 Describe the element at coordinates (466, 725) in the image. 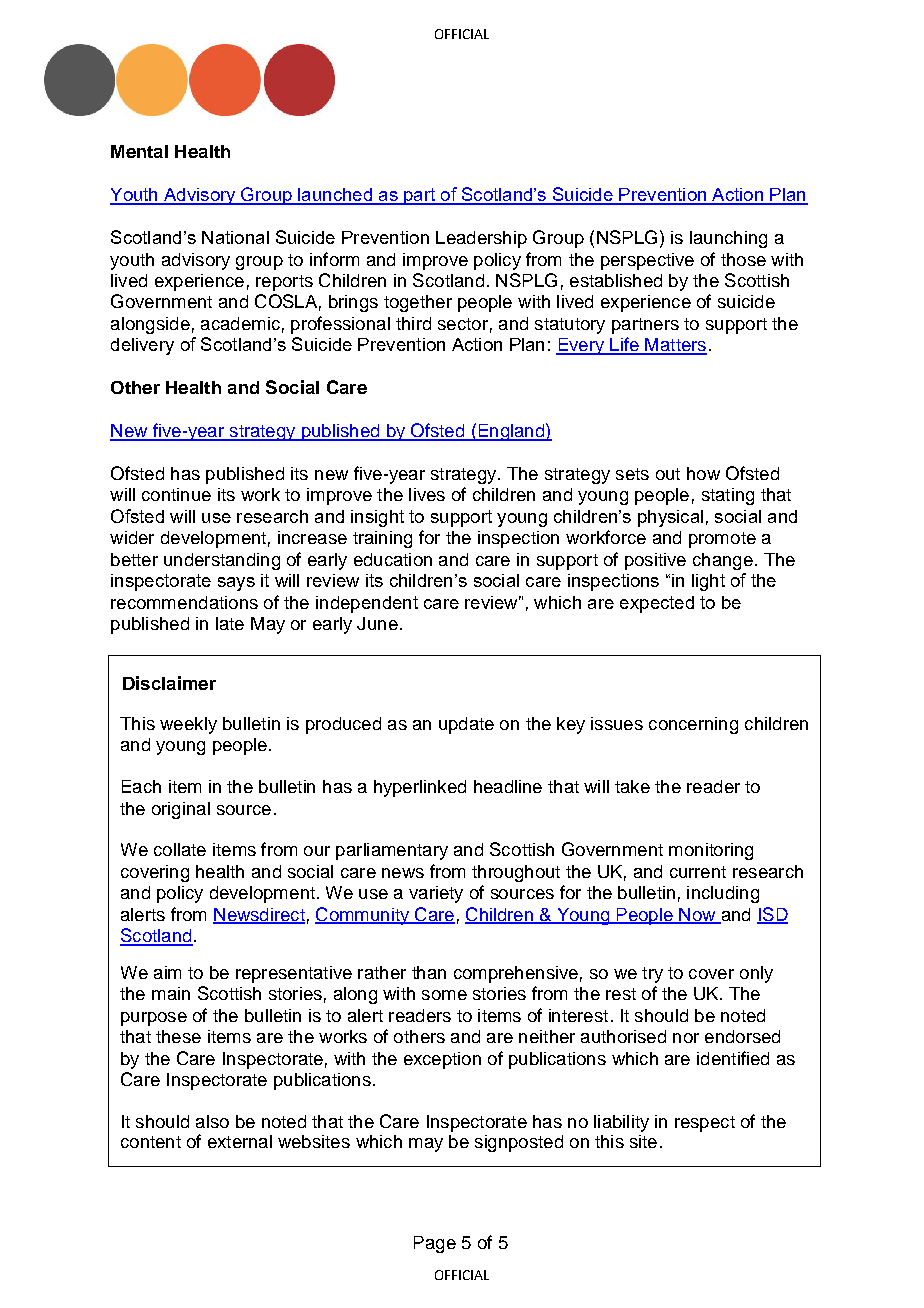

I see `update` at that location.
